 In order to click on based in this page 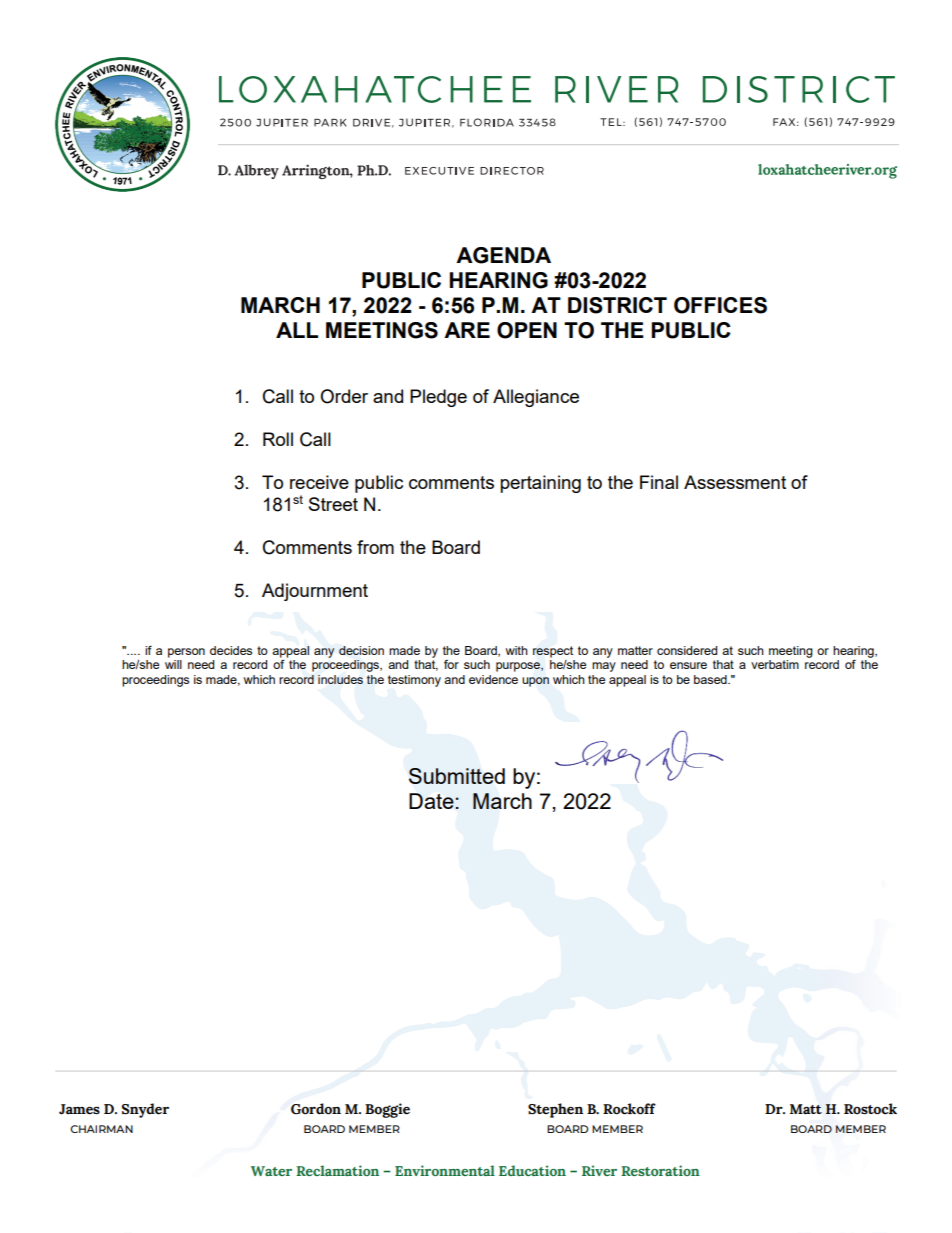, I will do `click(711, 679)`.
